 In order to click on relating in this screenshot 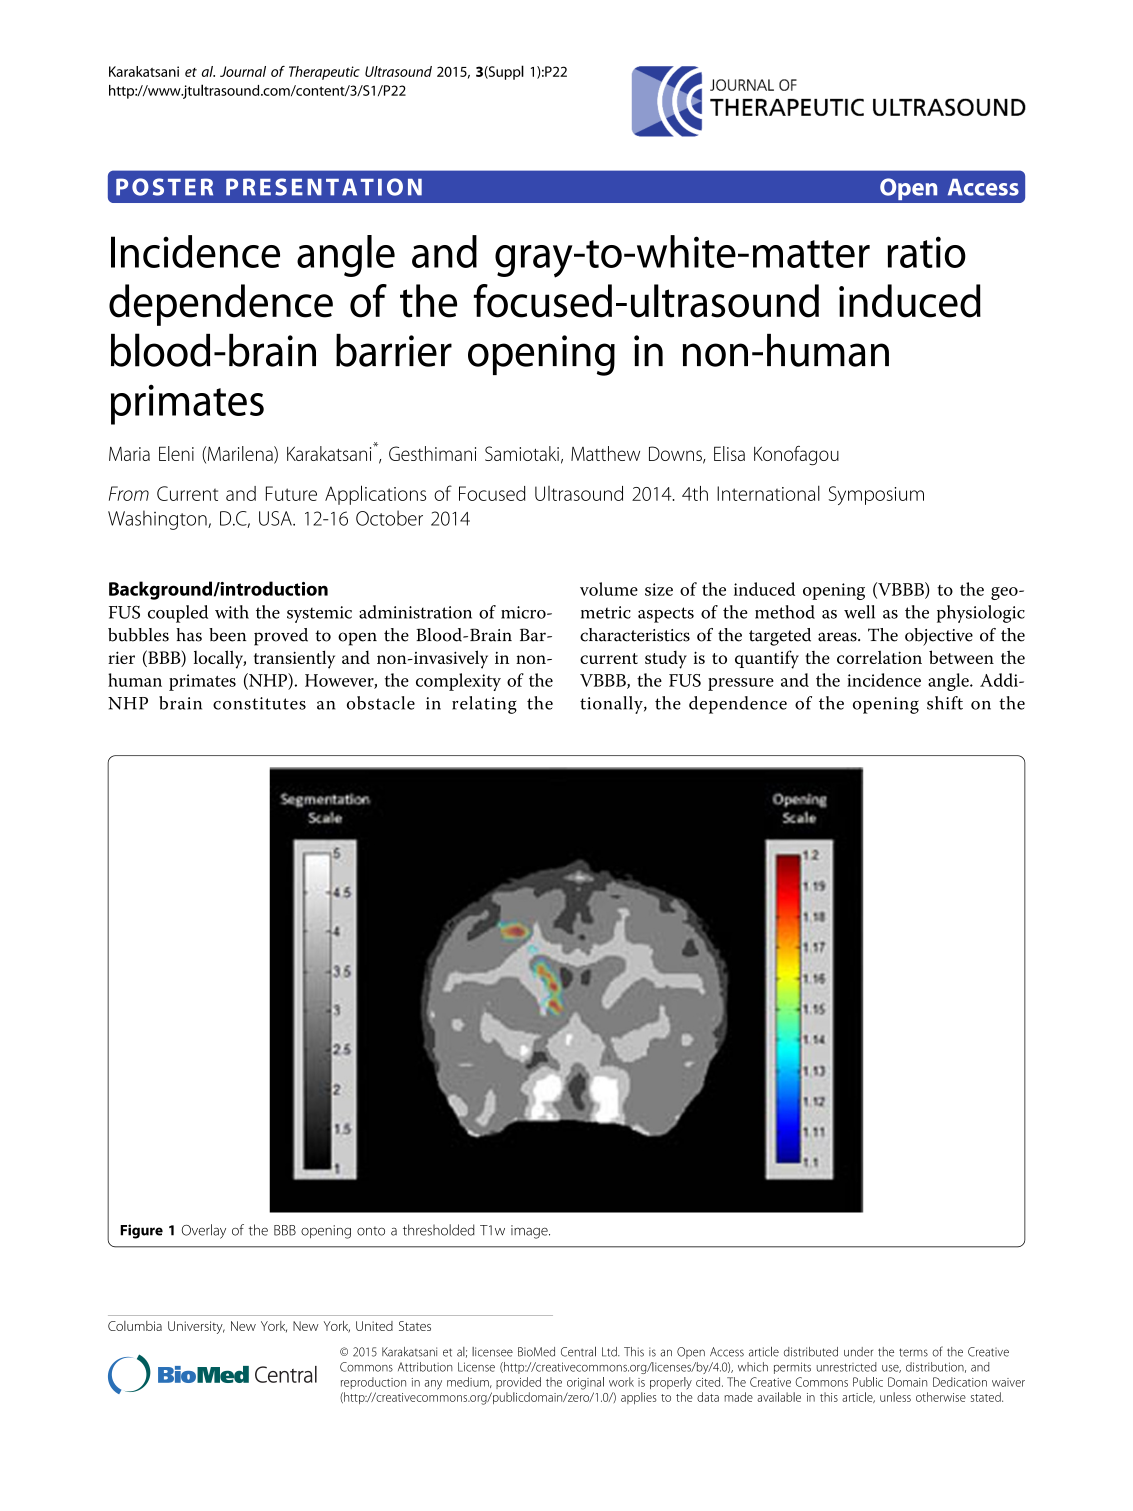, I will do `click(484, 705)`.
